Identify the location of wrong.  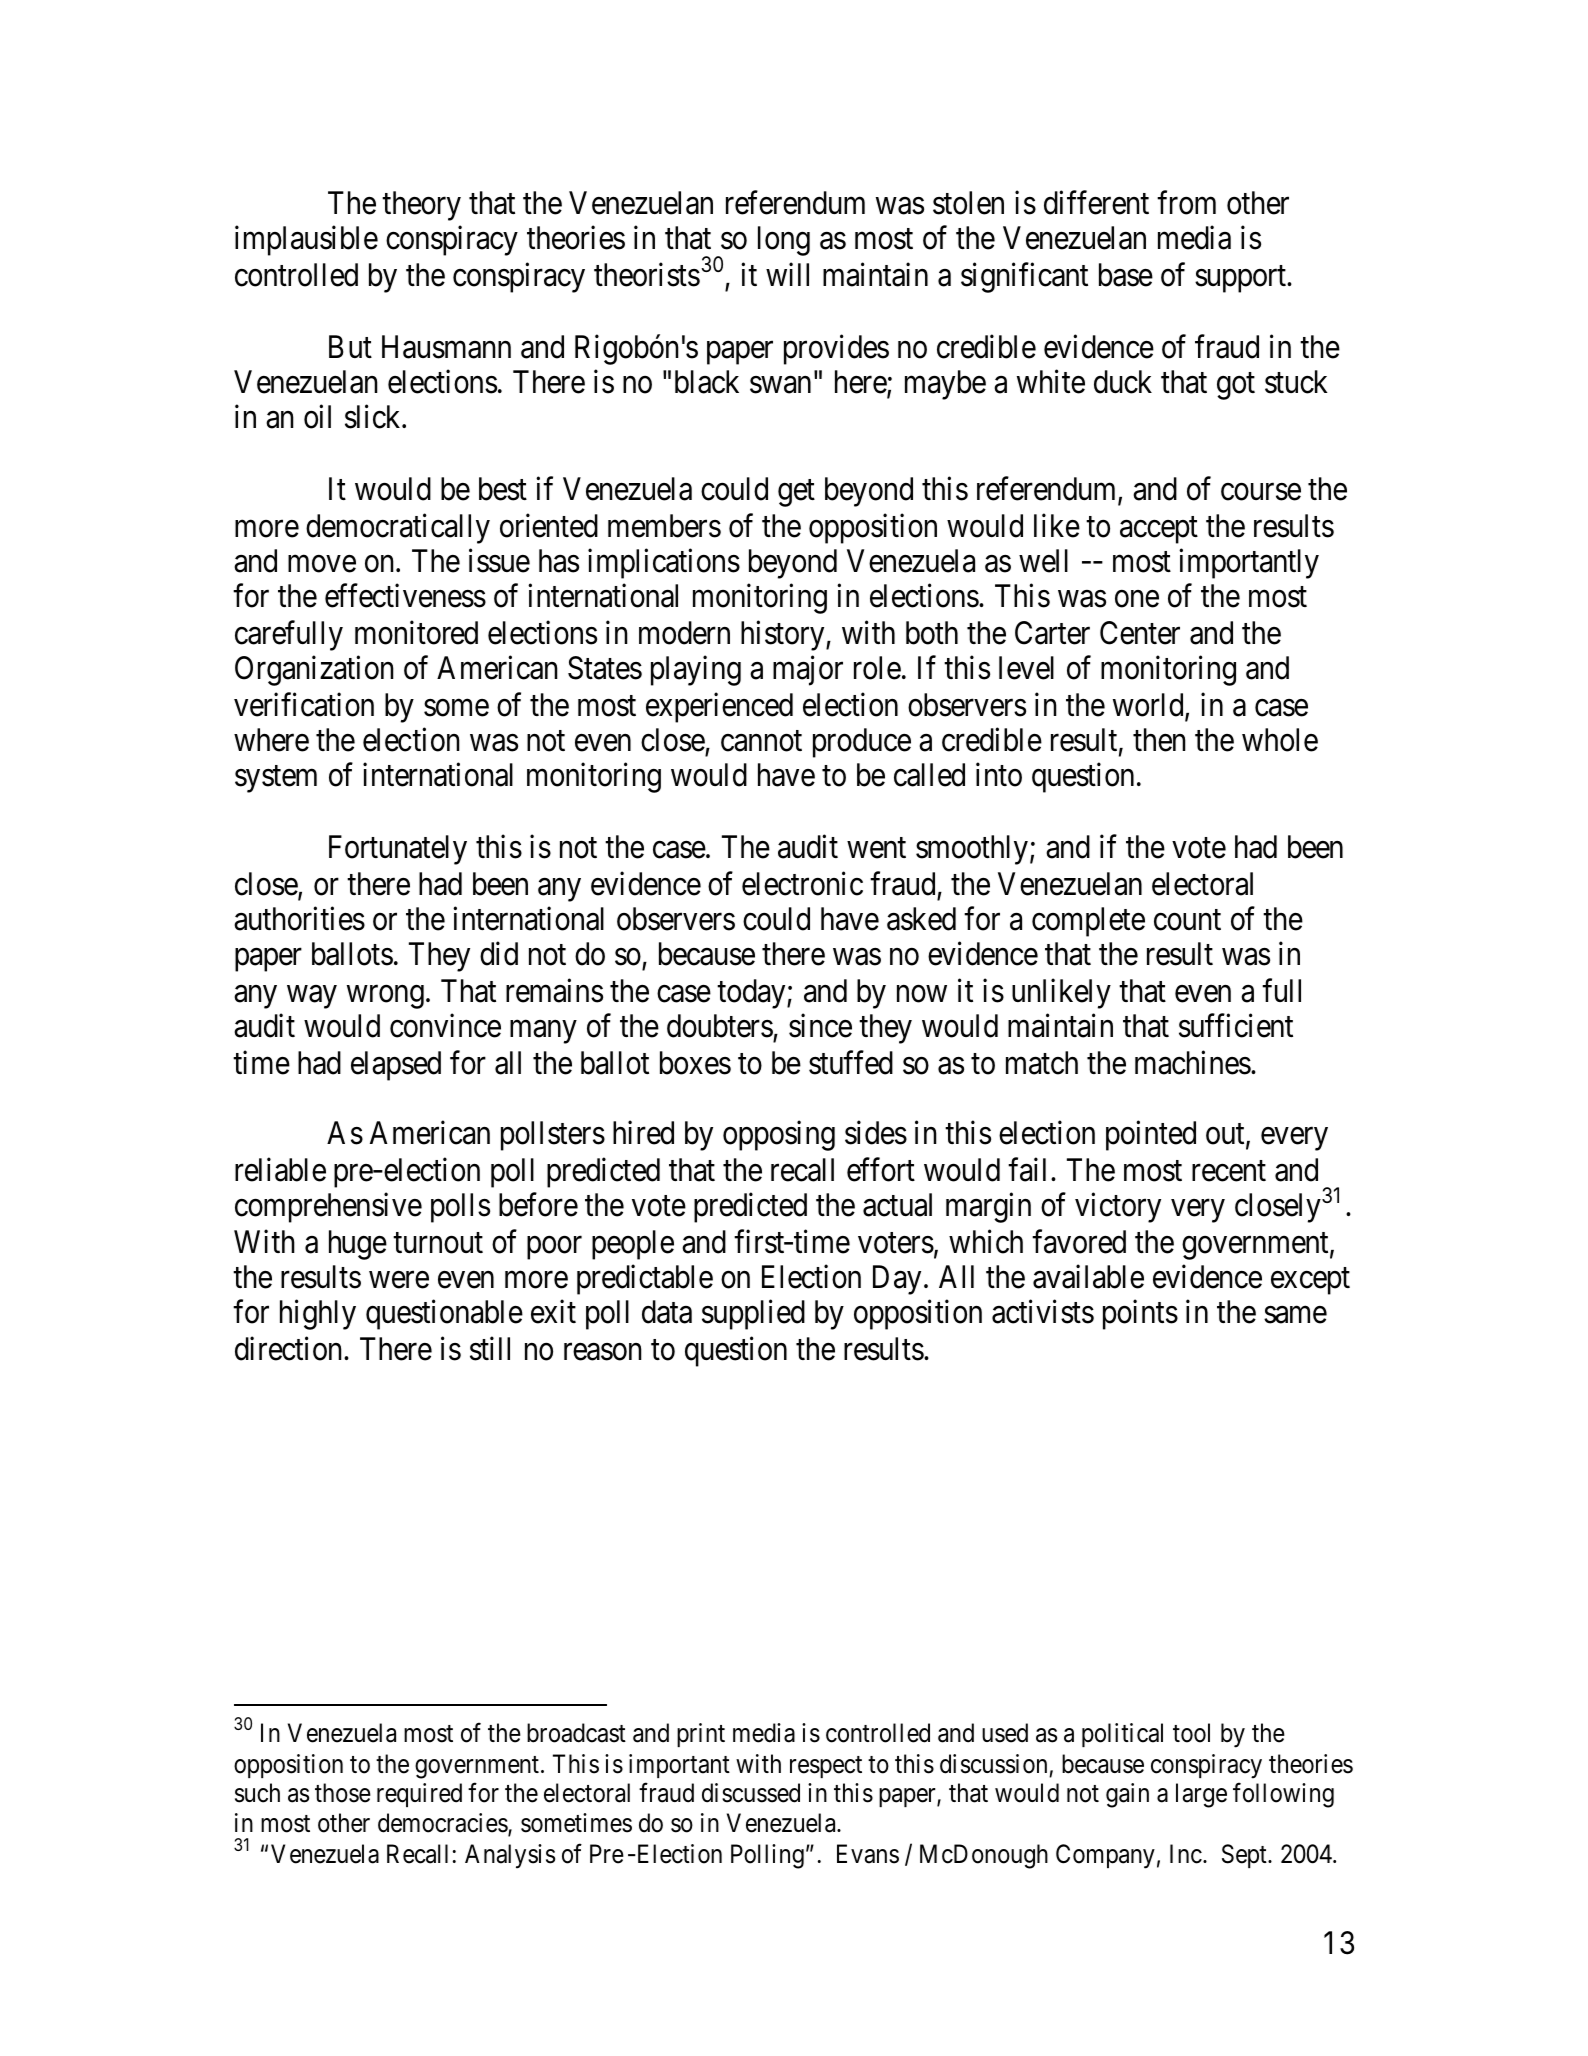
(385, 997).
